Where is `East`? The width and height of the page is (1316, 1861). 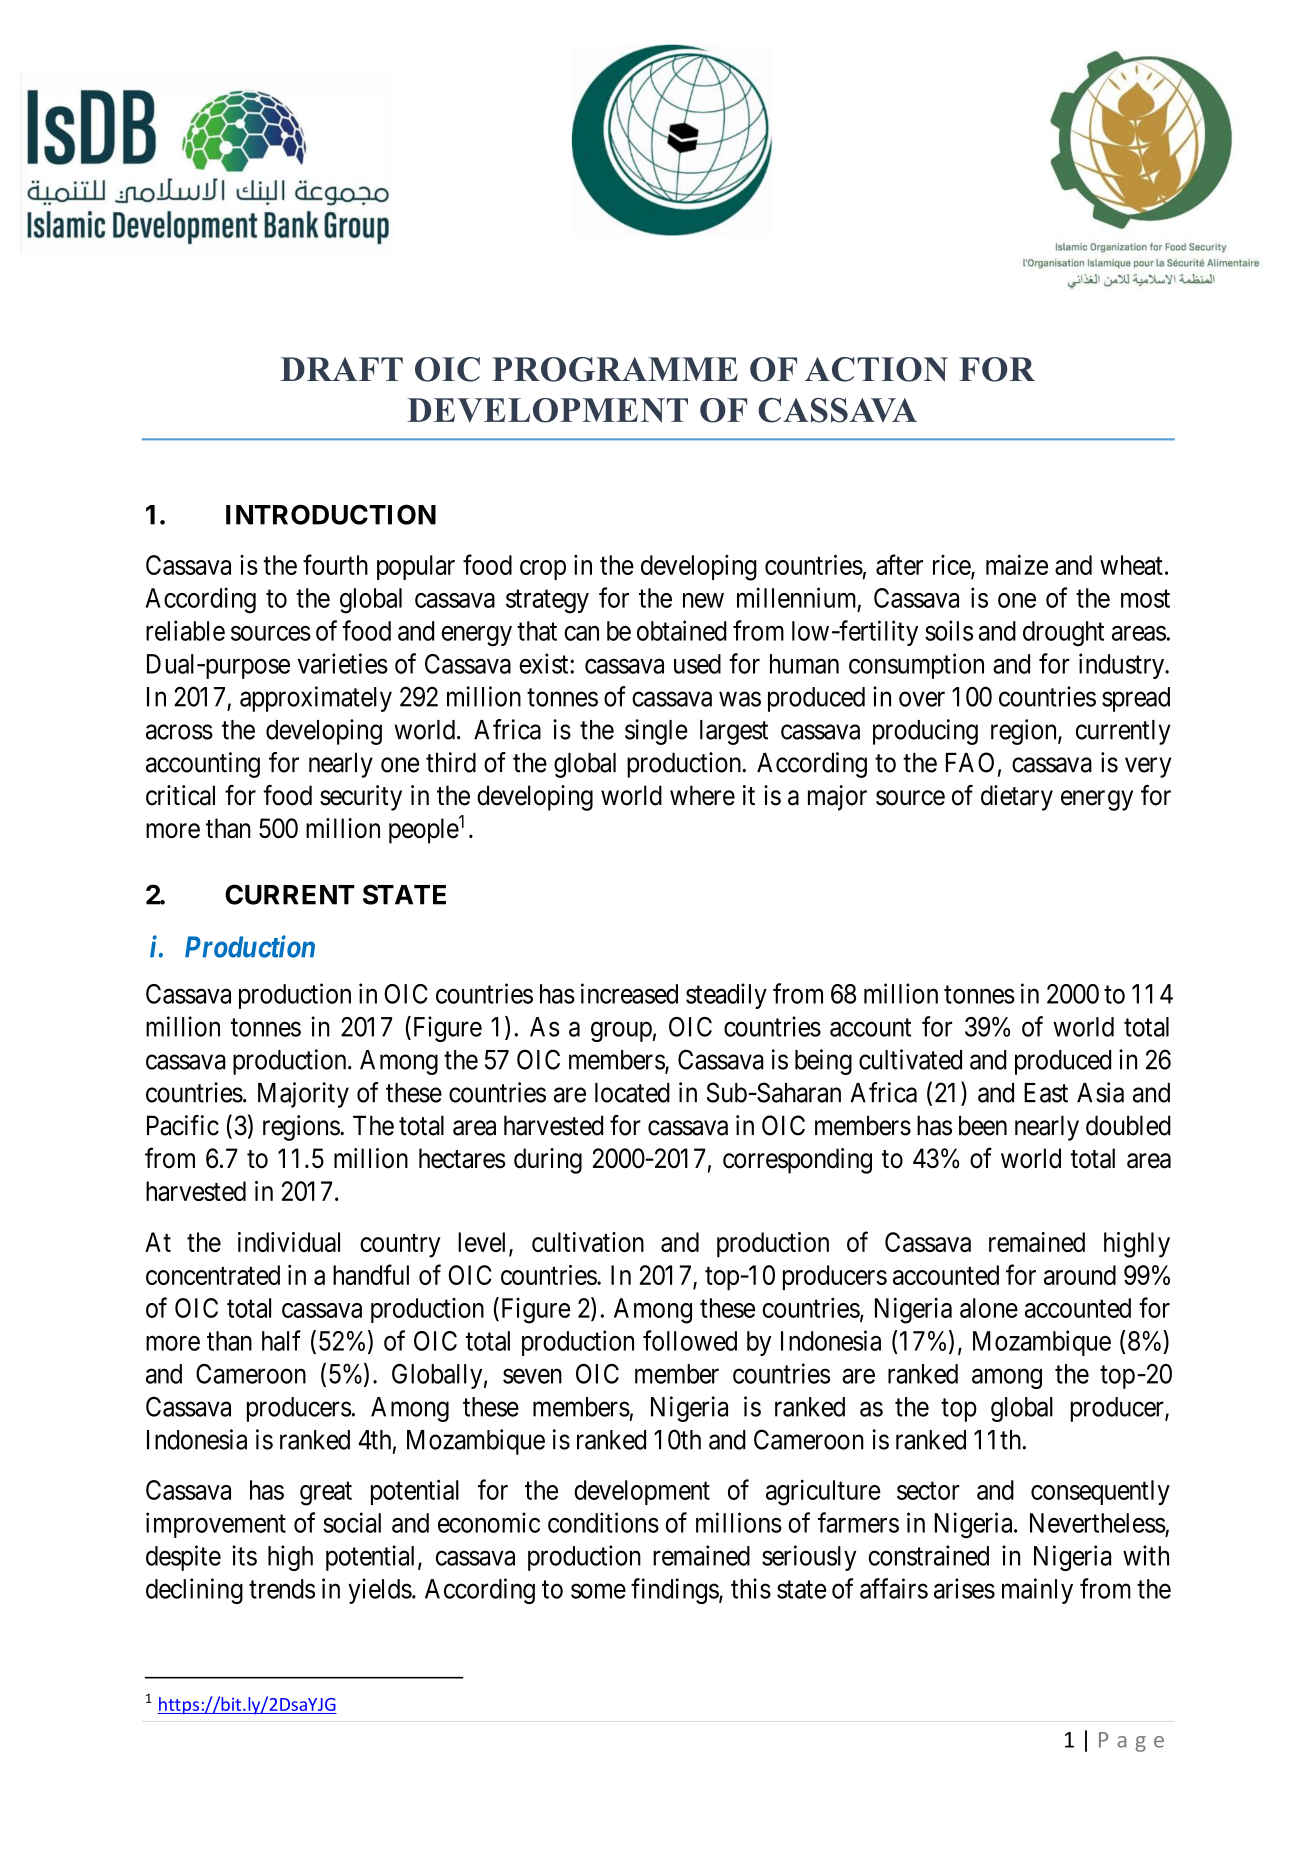 East is located at coordinates (1046, 1093).
